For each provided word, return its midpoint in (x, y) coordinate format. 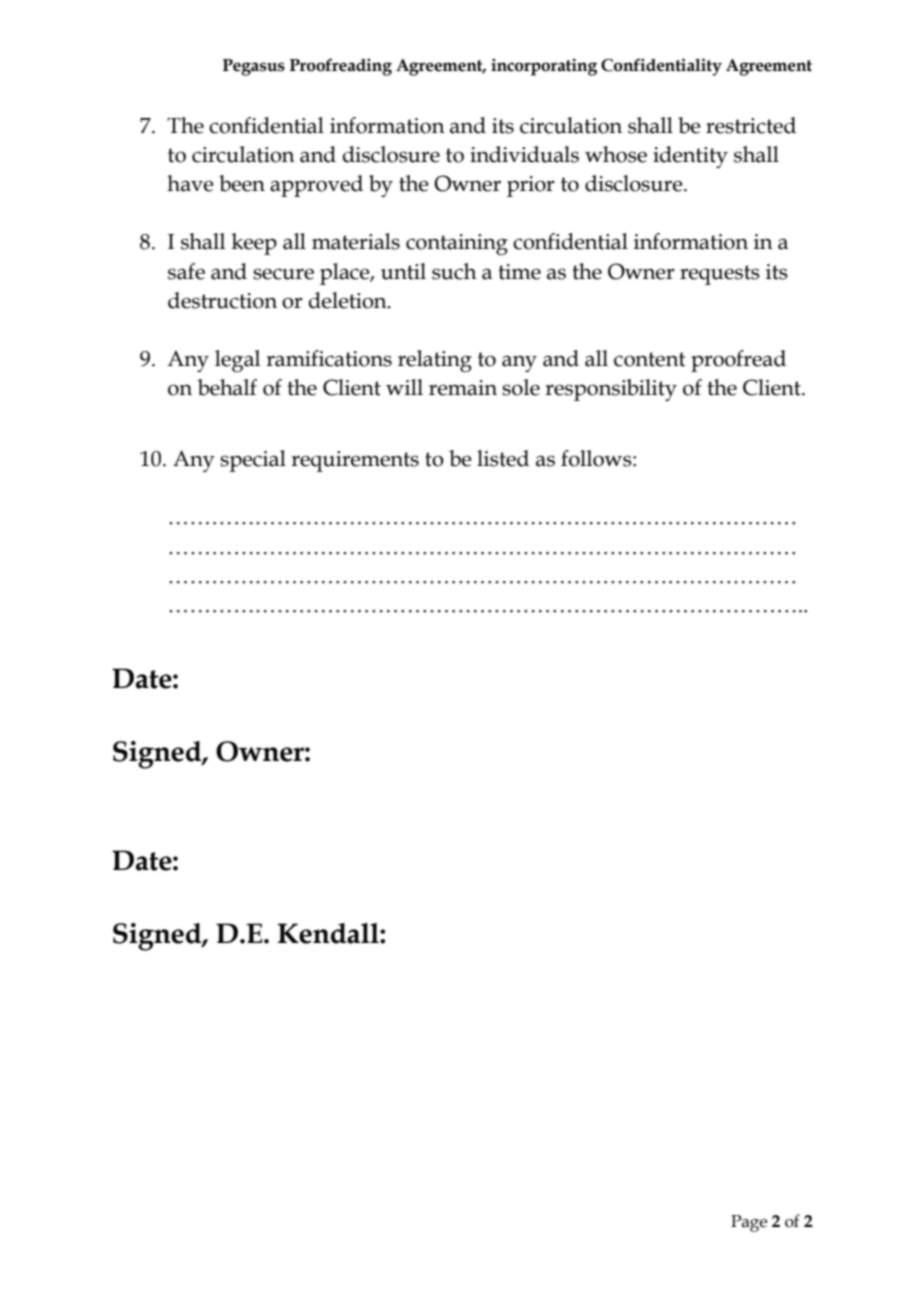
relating (435, 361)
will (404, 387)
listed (503, 458)
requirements (355, 461)
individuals (524, 154)
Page (749, 1223)
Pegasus (254, 67)
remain (463, 388)
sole (521, 387)
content (649, 359)
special (253, 461)
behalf (227, 387)
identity (690, 157)
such (454, 271)
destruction (222, 300)
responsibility (611, 390)
